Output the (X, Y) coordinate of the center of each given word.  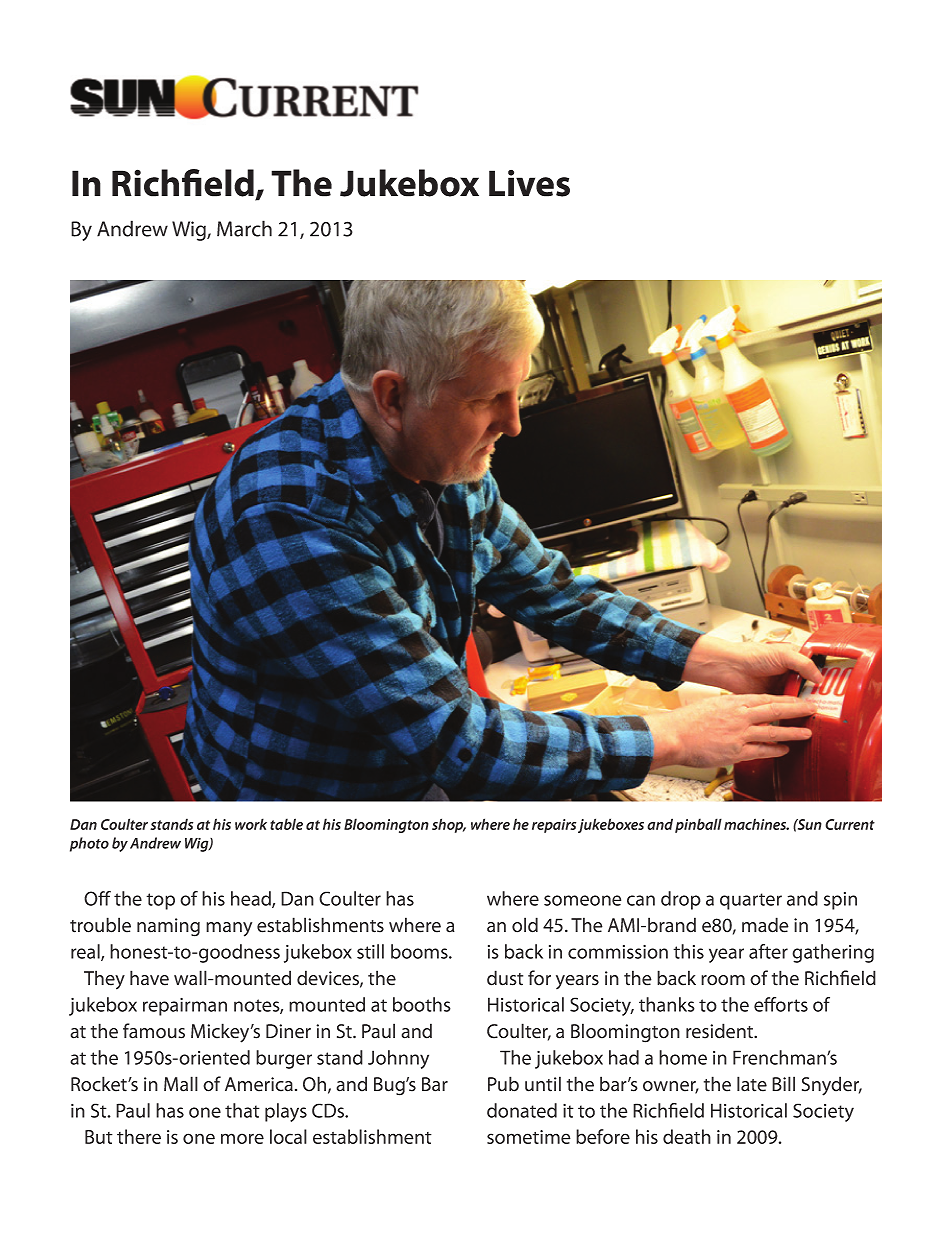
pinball (698, 825)
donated (522, 1110)
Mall (181, 1084)
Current (850, 824)
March (244, 228)
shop (449, 825)
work (251, 824)
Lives (529, 183)
